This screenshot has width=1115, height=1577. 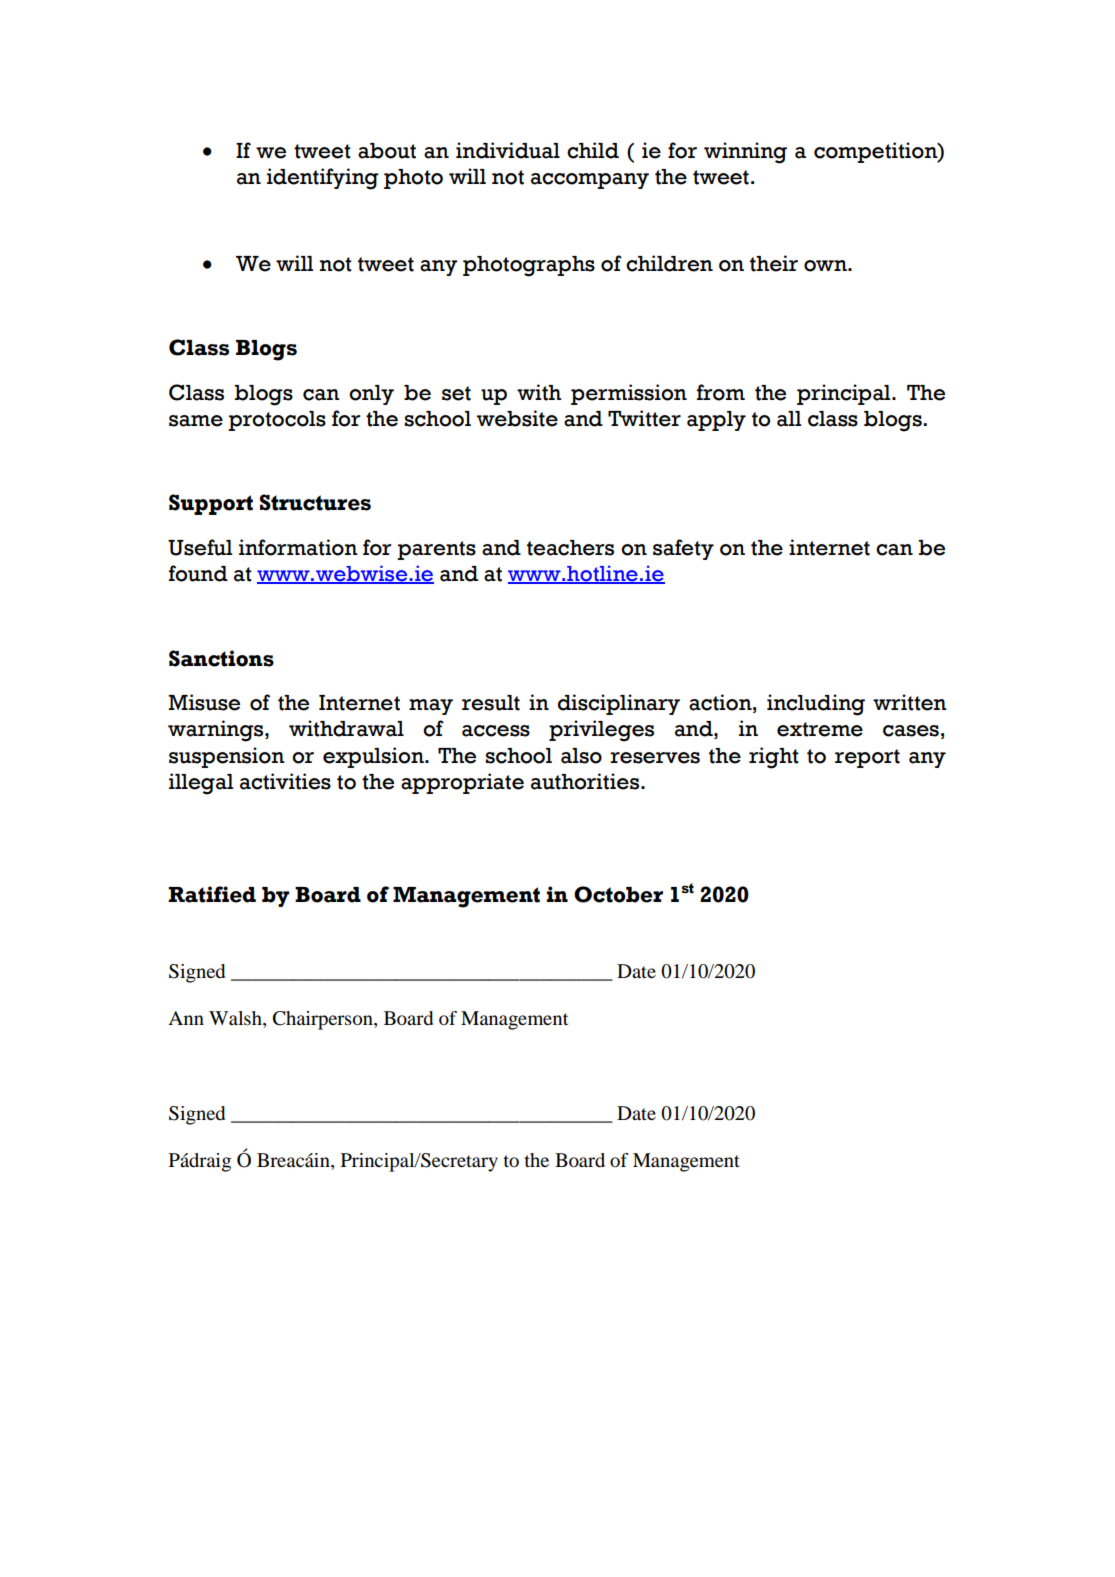 What do you see at coordinates (298, 547) in the screenshot?
I see `information` at bounding box center [298, 547].
